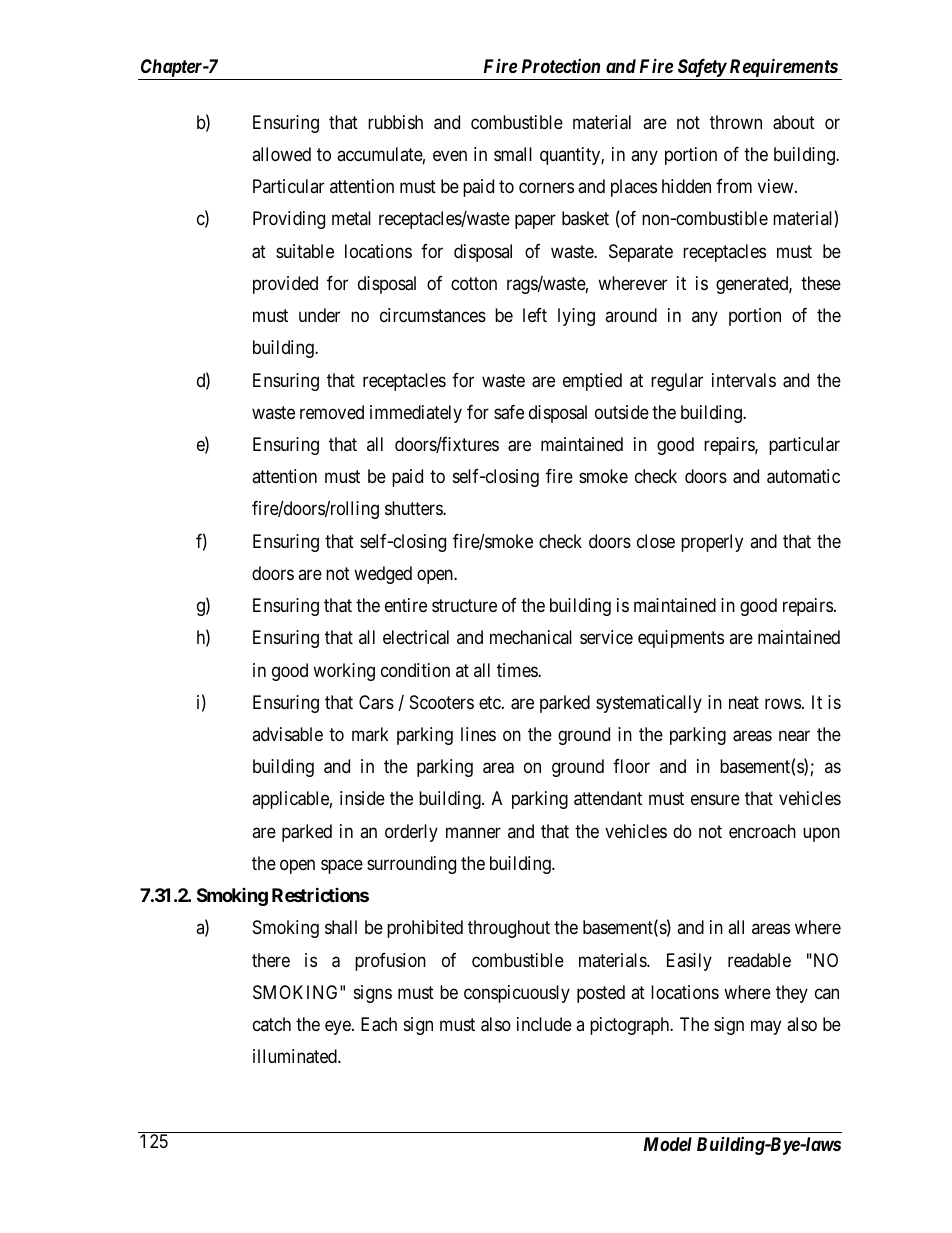 This image has width=952, height=1233. Describe the element at coordinates (608, 798) in the image. I see `attendant` at that location.
